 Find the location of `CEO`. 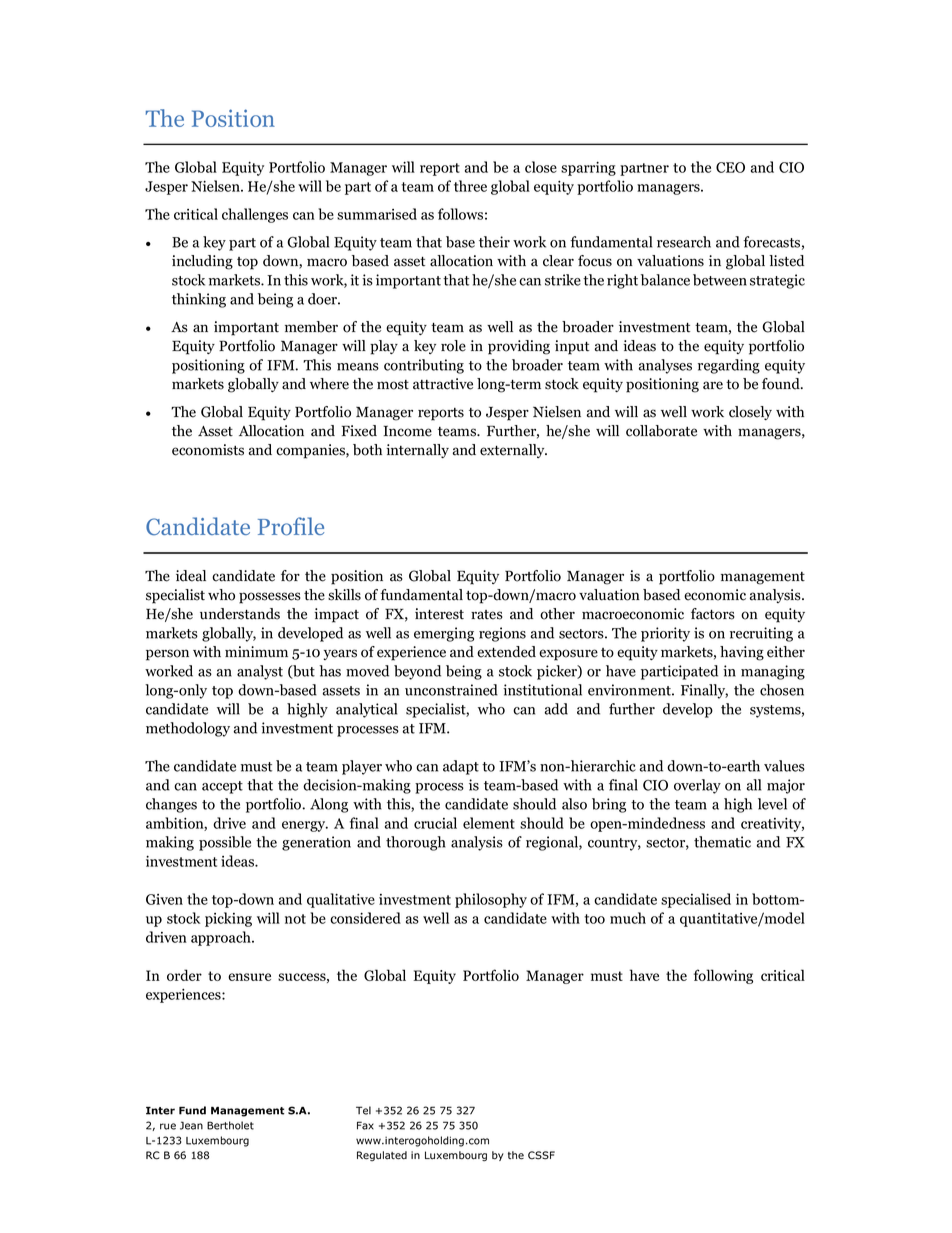

CEO is located at coordinates (730, 167).
